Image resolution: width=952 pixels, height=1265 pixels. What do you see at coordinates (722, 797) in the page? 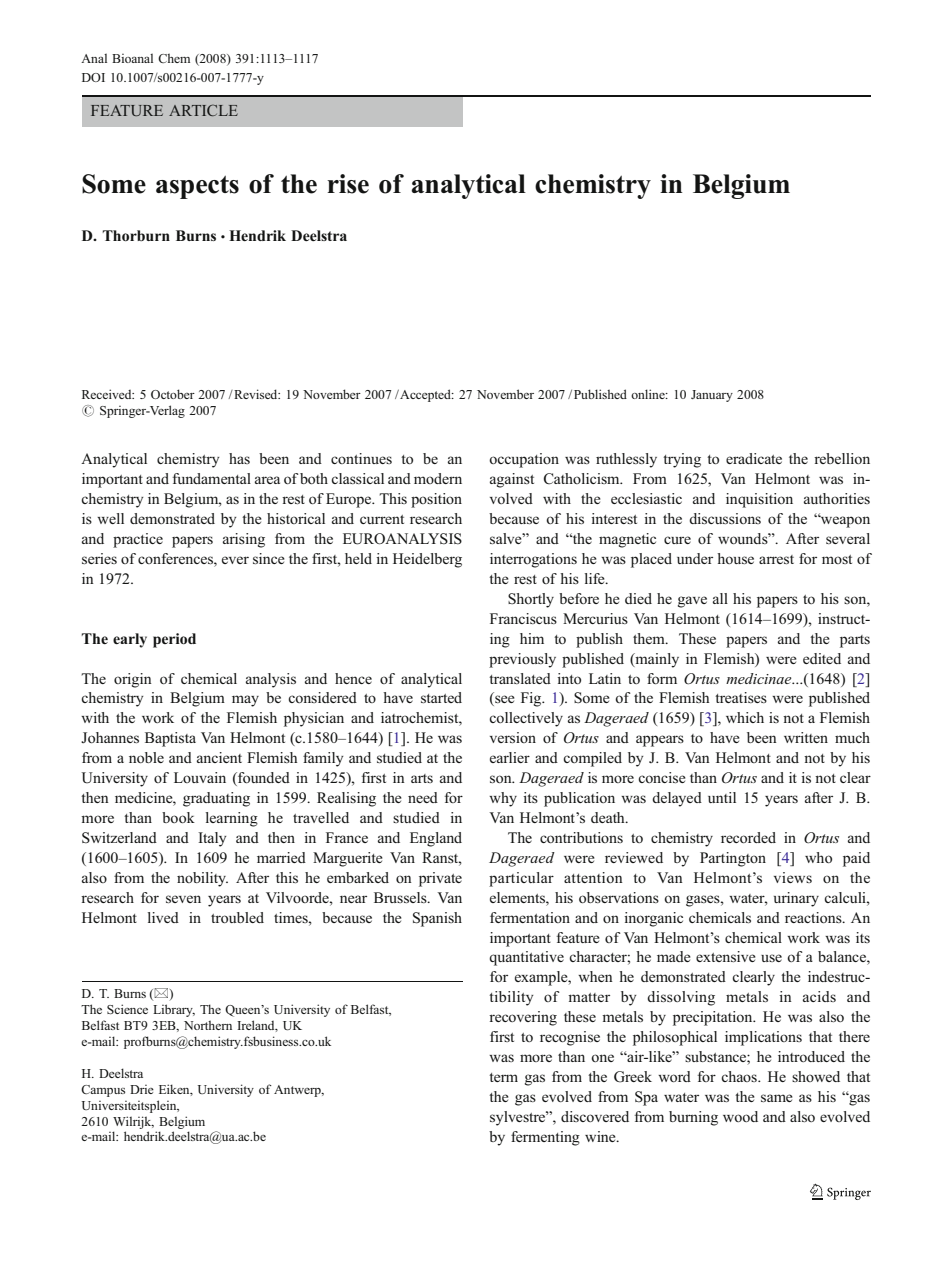
I see `until` at bounding box center [722, 797].
